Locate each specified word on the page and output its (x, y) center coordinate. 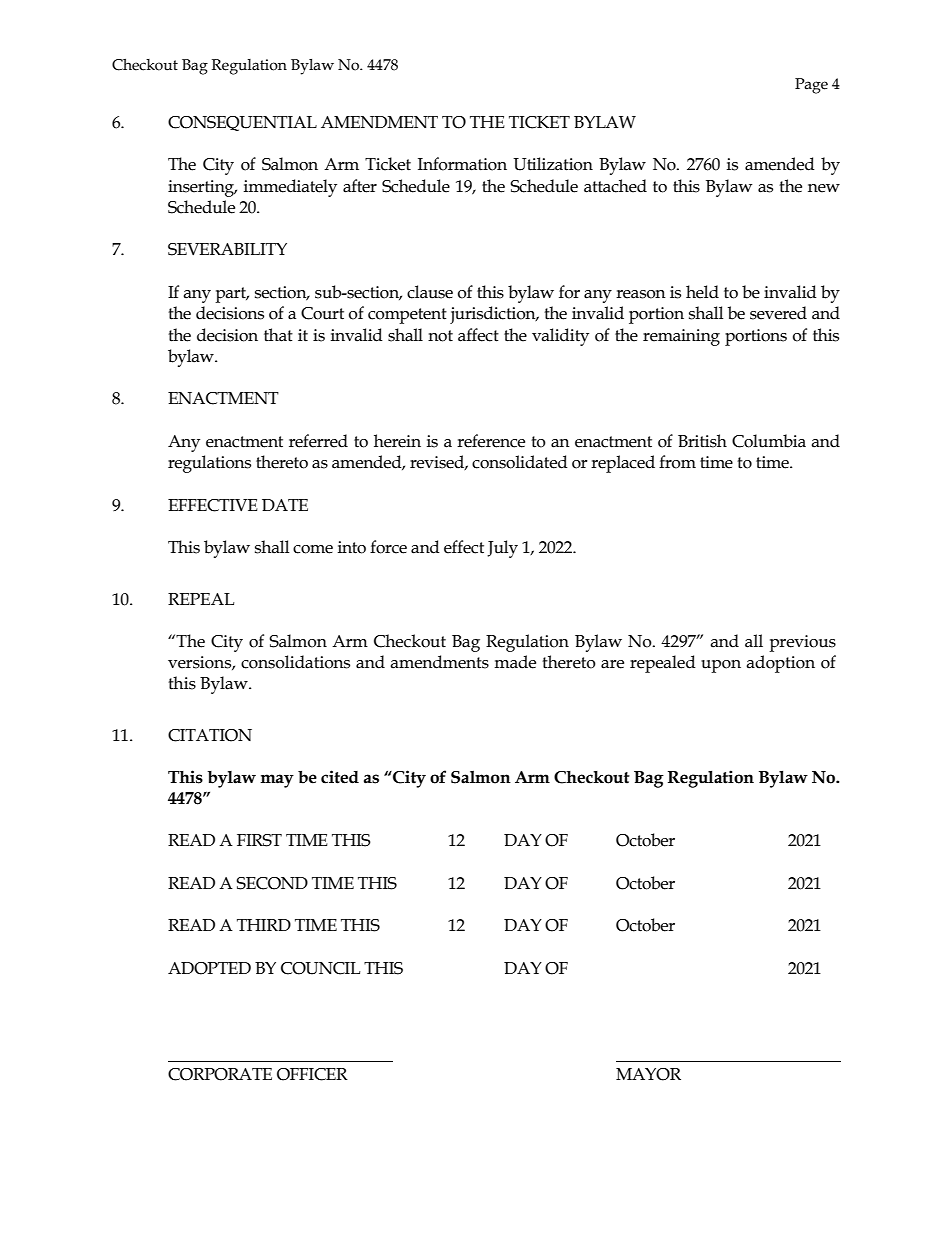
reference (491, 441)
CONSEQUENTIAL (242, 123)
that (278, 335)
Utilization (553, 164)
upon (721, 666)
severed (778, 313)
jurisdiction (494, 315)
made (515, 662)
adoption (780, 664)
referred (318, 441)
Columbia (769, 441)
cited (340, 777)
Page (811, 86)
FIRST (259, 840)
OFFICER (312, 1074)
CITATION (210, 735)
